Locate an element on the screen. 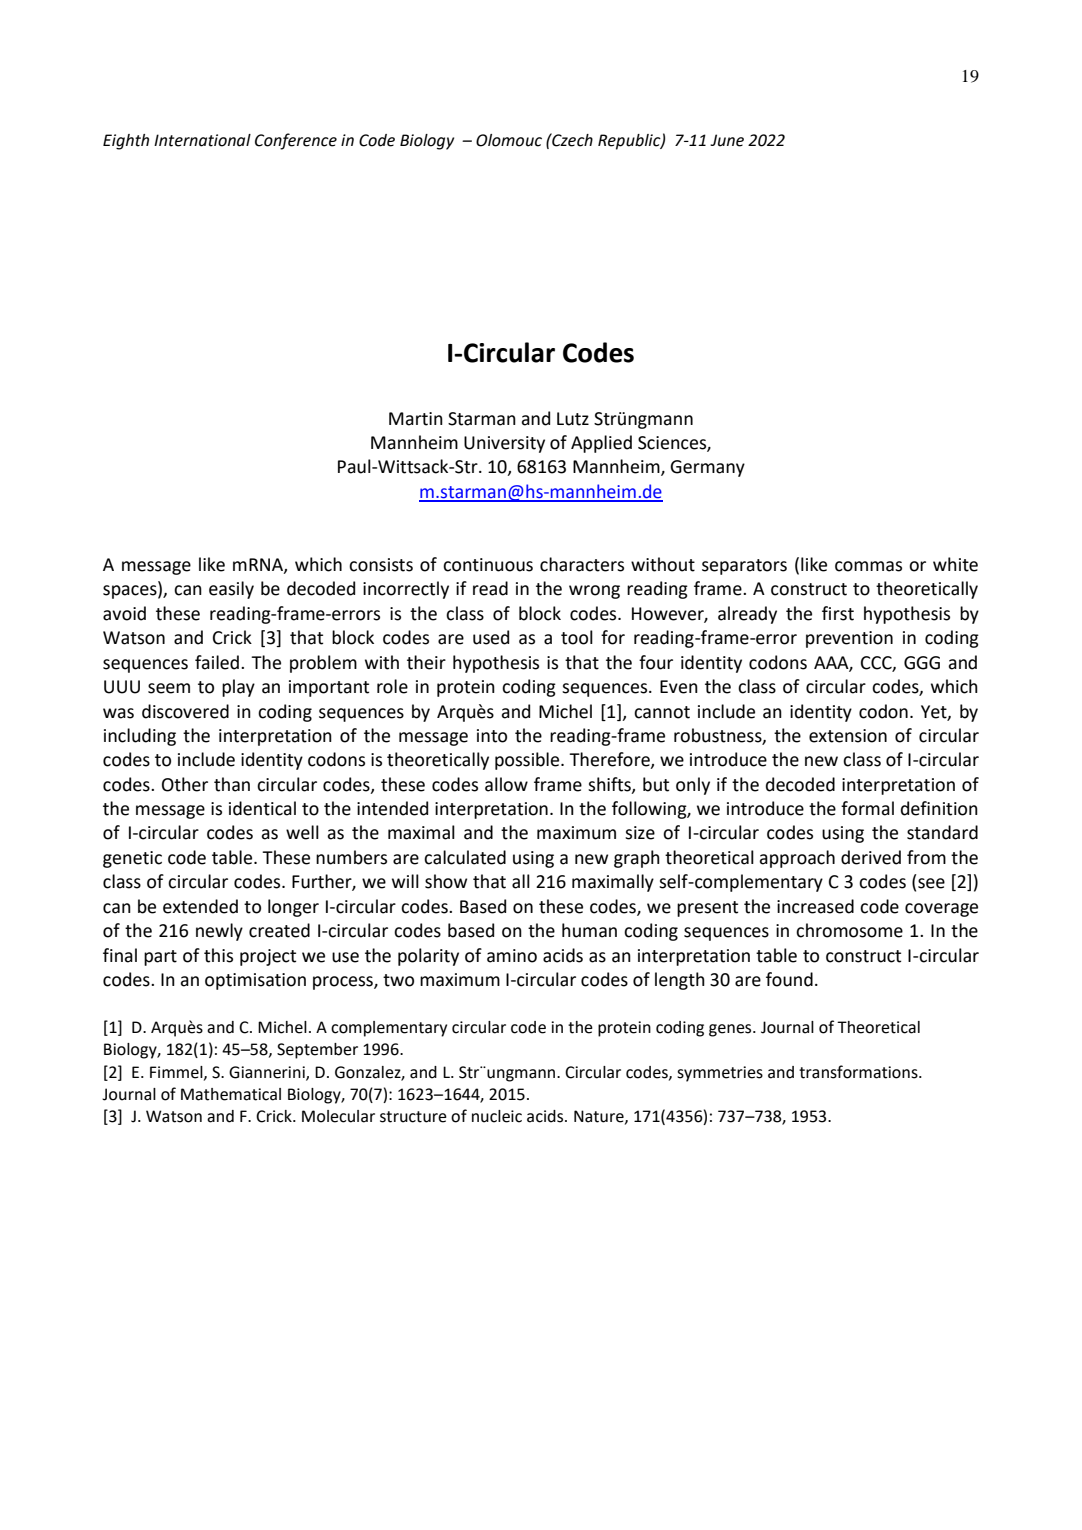  International is located at coordinates (202, 140).
